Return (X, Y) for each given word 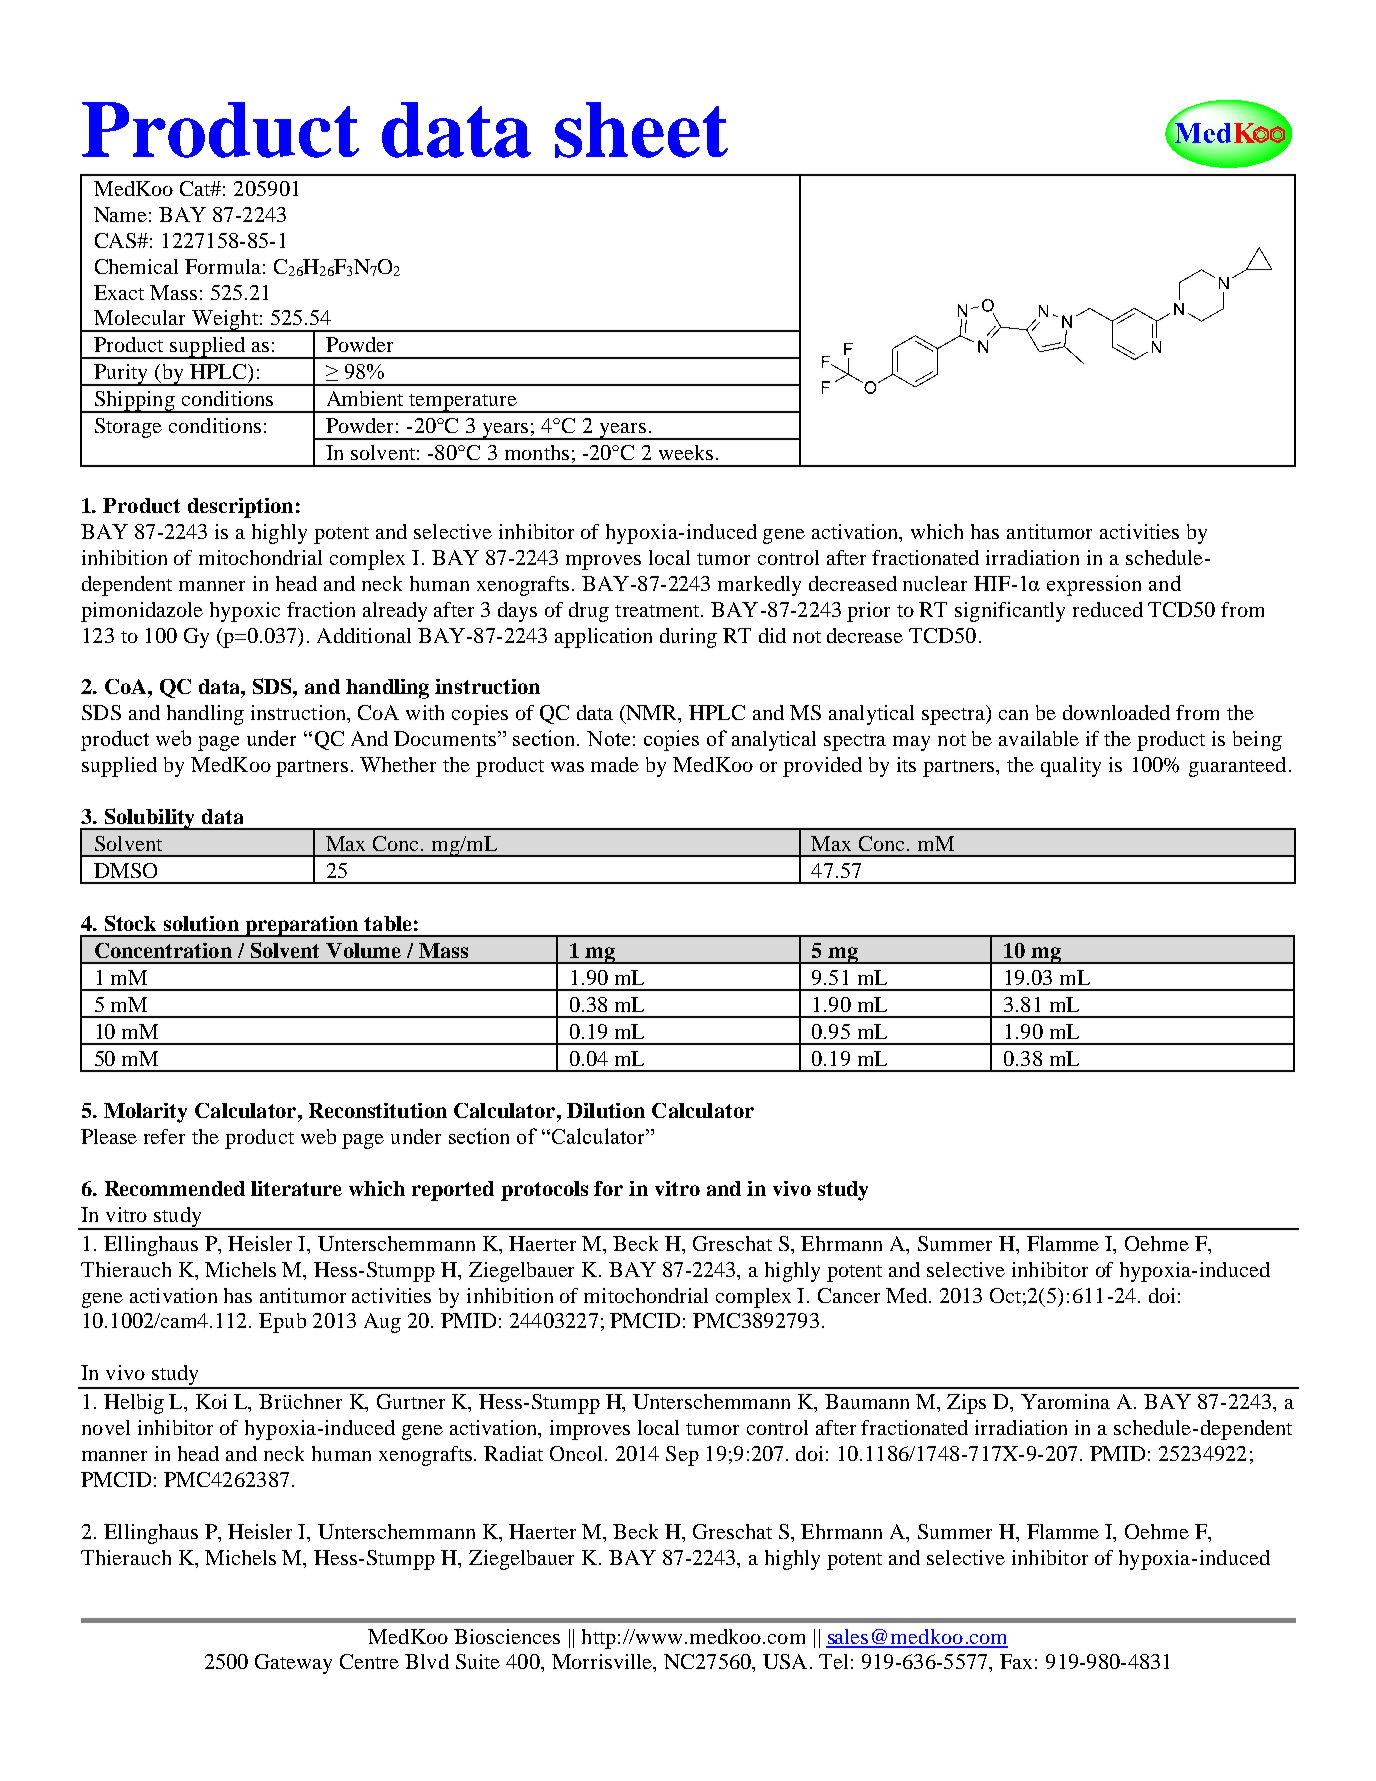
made (615, 764)
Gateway (293, 1664)
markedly (759, 586)
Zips (966, 1404)
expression (1094, 585)
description (240, 508)
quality (1071, 767)
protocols (544, 1191)
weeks (686, 452)
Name (120, 214)
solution (201, 923)
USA (785, 1661)
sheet (641, 130)
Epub (282, 1323)
